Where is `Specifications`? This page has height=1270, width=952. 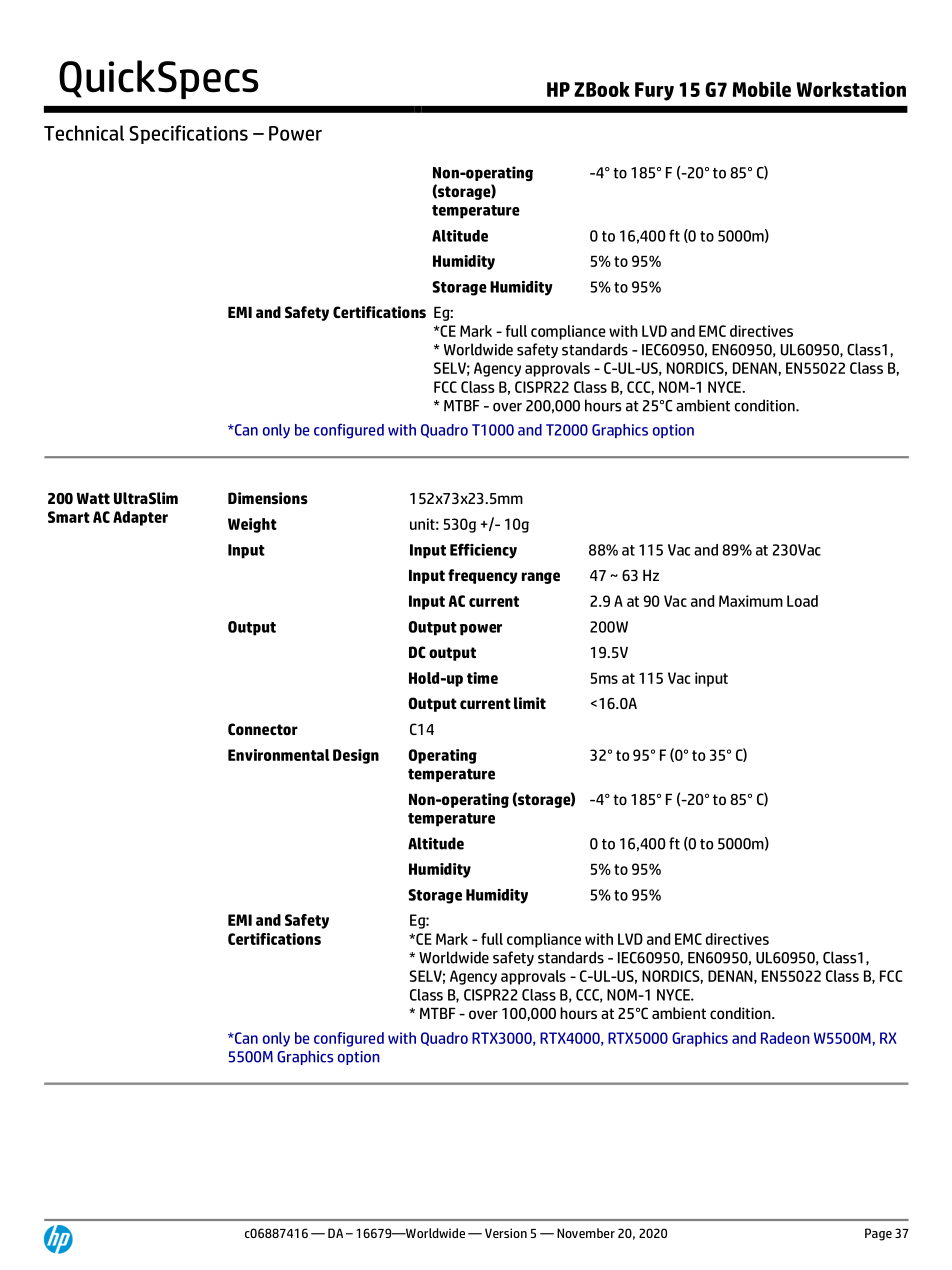 Specifications is located at coordinates (188, 134).
